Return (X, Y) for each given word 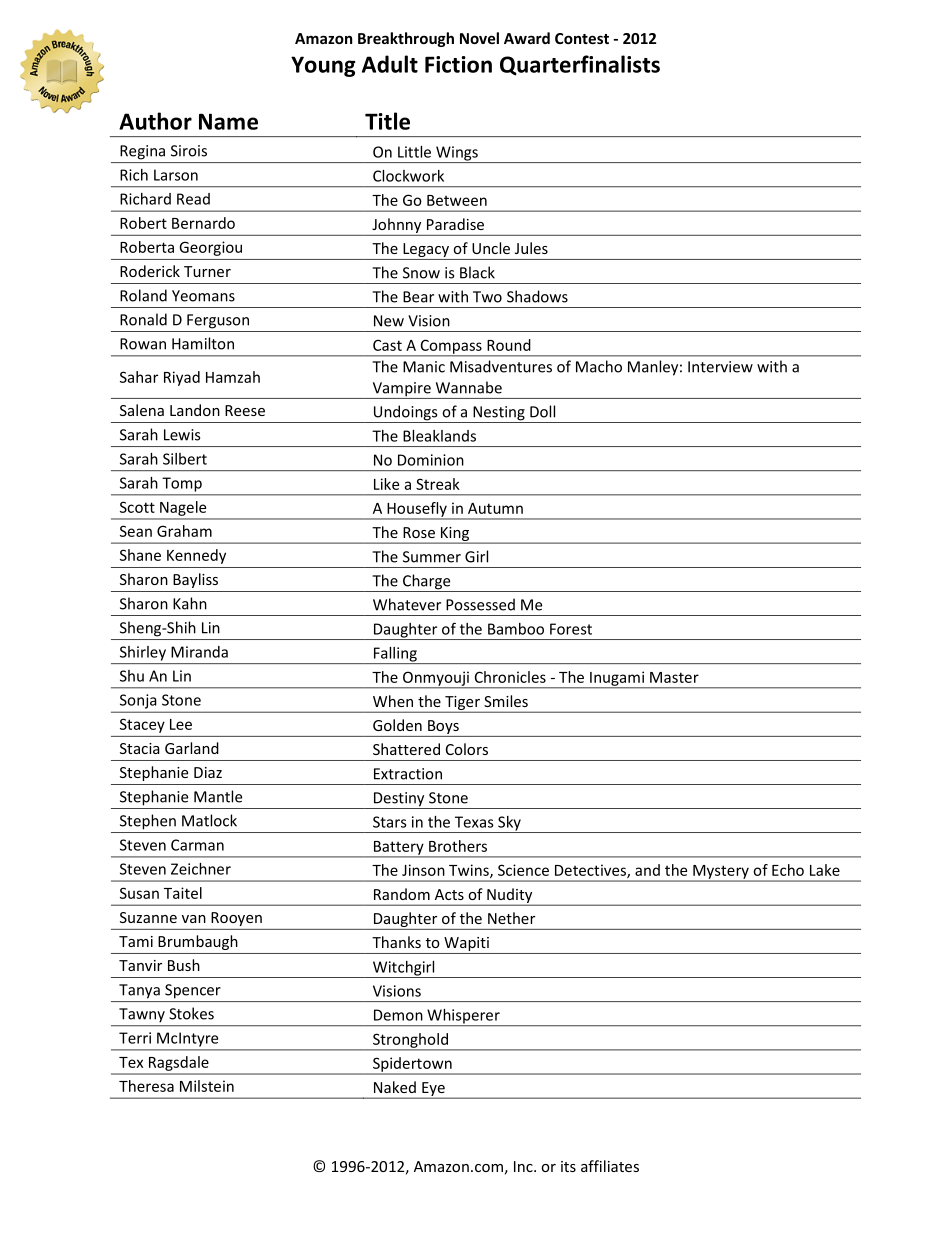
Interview (720, 367)
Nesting (499, 414)
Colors (467, 749)
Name (228, 121)
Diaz (208, 772)
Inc (524, 1166)
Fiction (458, 64)
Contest (582, 38)
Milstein (207, 1086)
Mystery (721, 873)
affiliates (610, 1166)
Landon (195, 410)
